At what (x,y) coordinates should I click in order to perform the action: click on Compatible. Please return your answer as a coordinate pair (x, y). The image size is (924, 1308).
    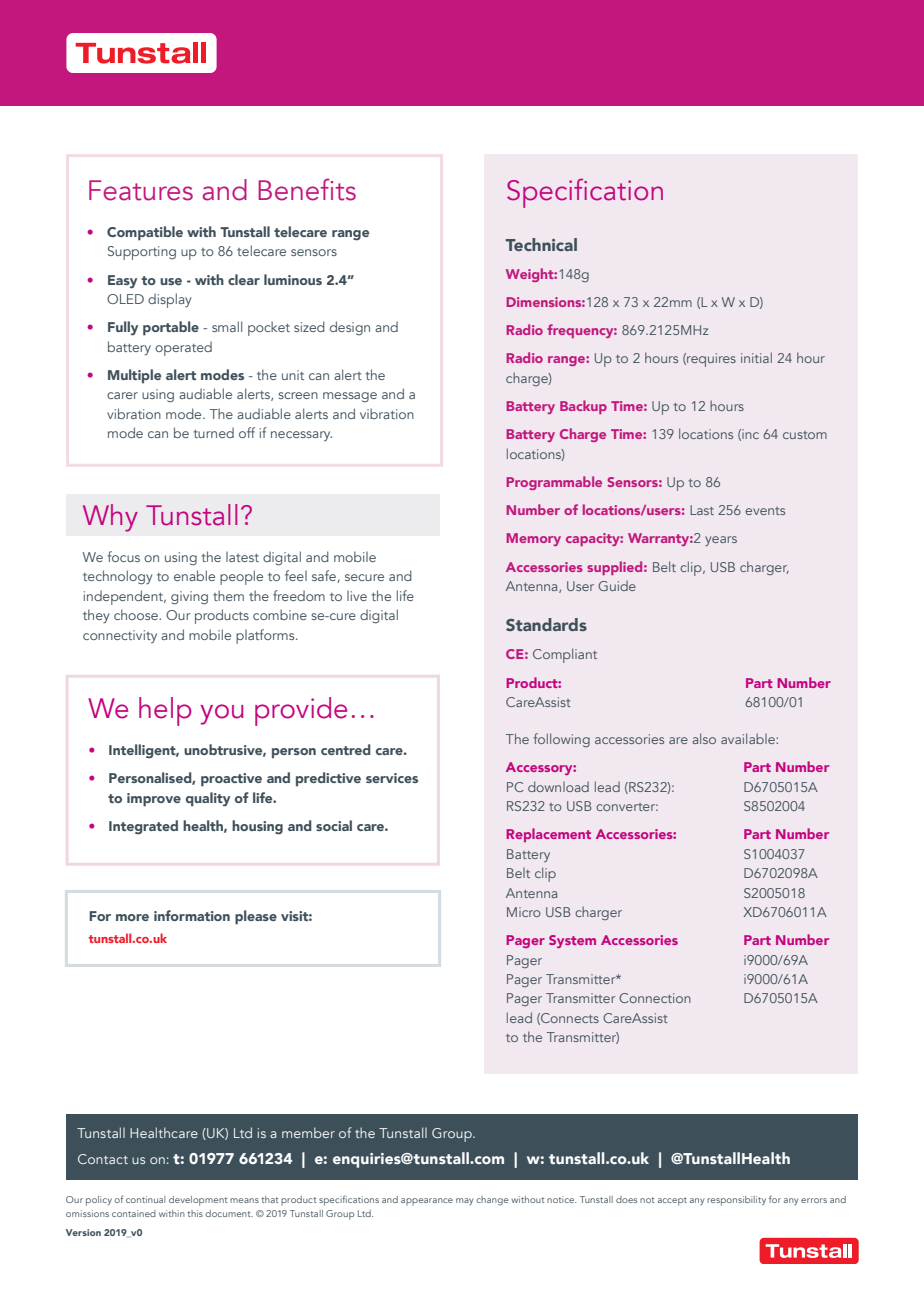
    Looking at the image, I should click on (145, 233).
